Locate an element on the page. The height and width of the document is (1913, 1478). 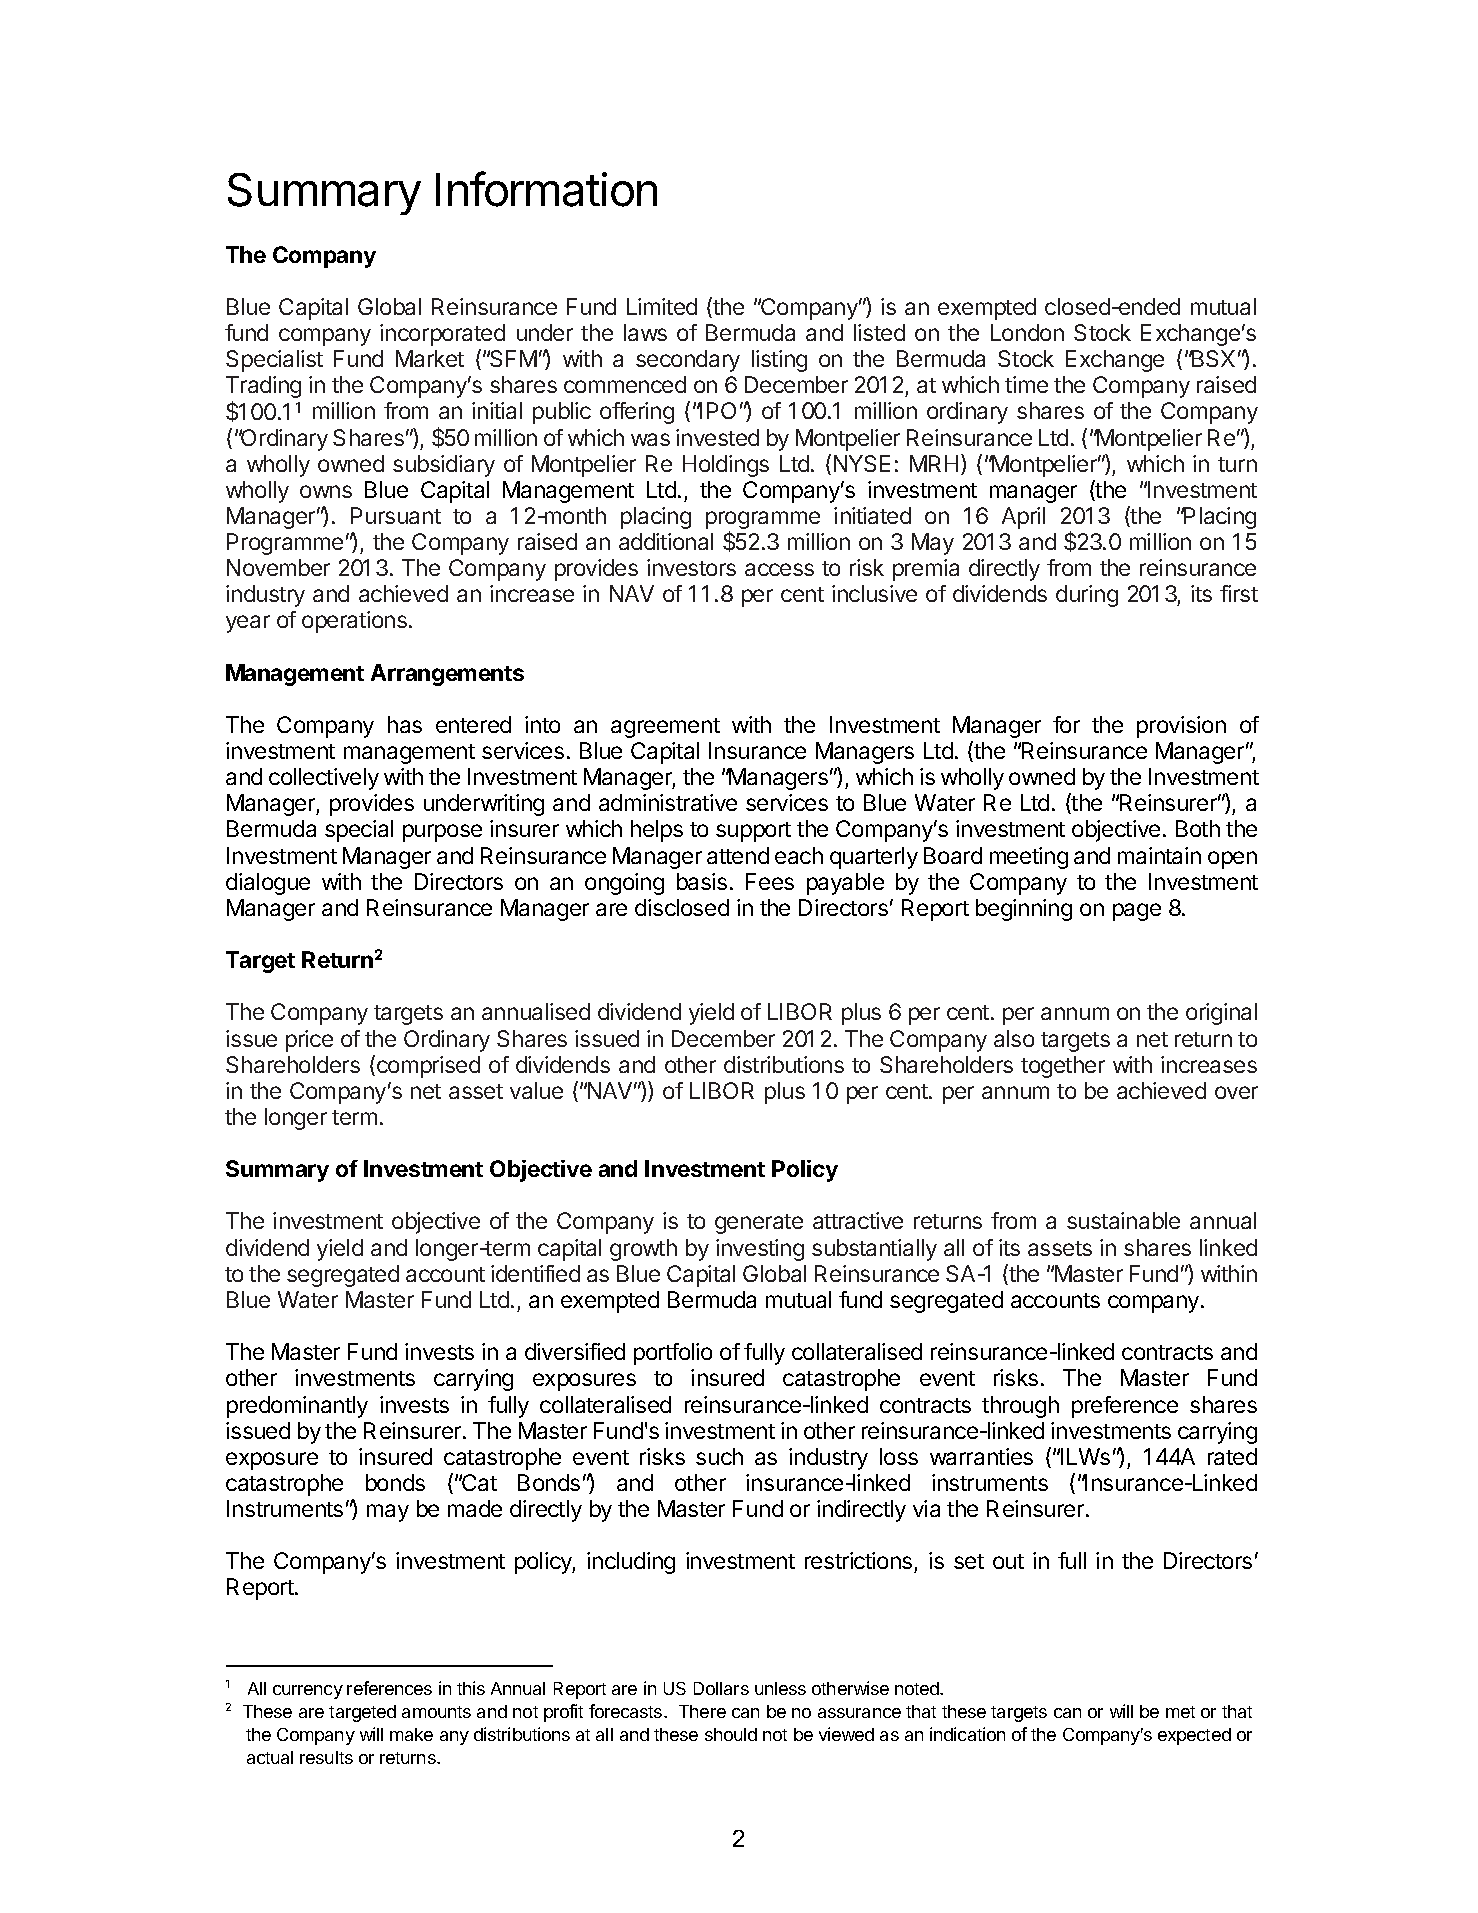
London is located at coordinates (1027, 332).
